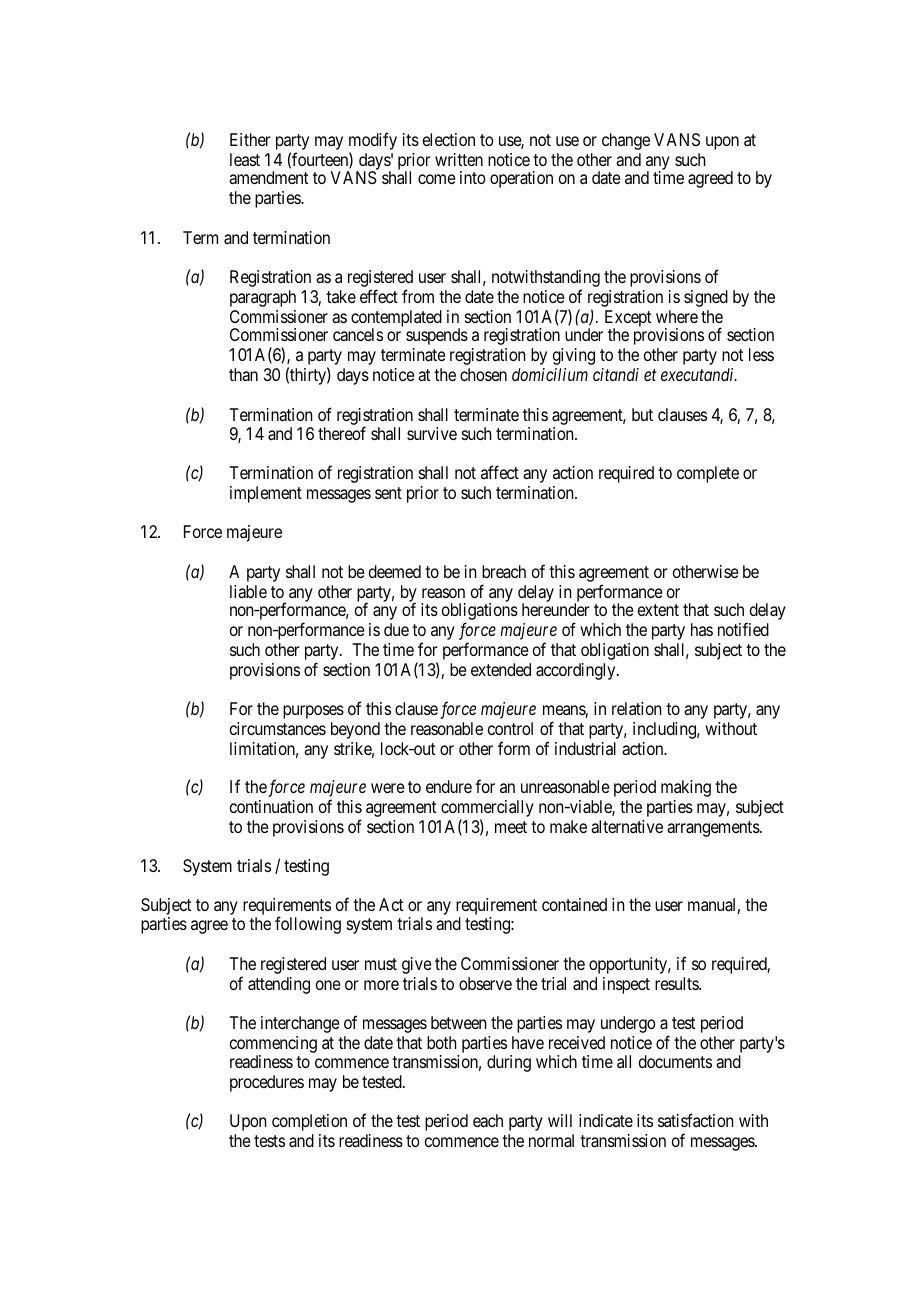  What do you see at coordinates (686, 788) in the screenshot?
I see `making` at bounding box center [686, 788].
